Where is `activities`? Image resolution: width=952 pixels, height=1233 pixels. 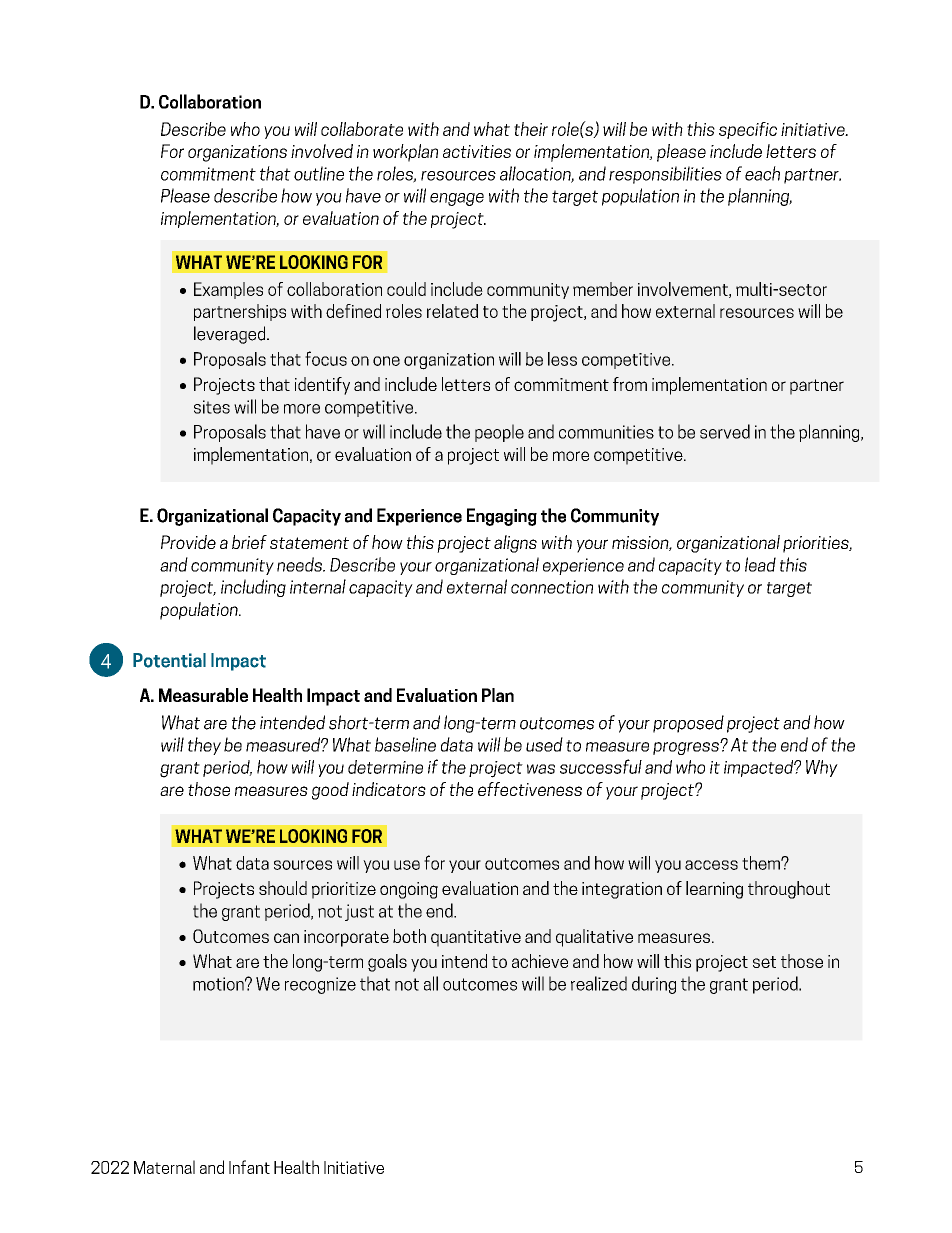 activities is located at coordinates (477, 151).
